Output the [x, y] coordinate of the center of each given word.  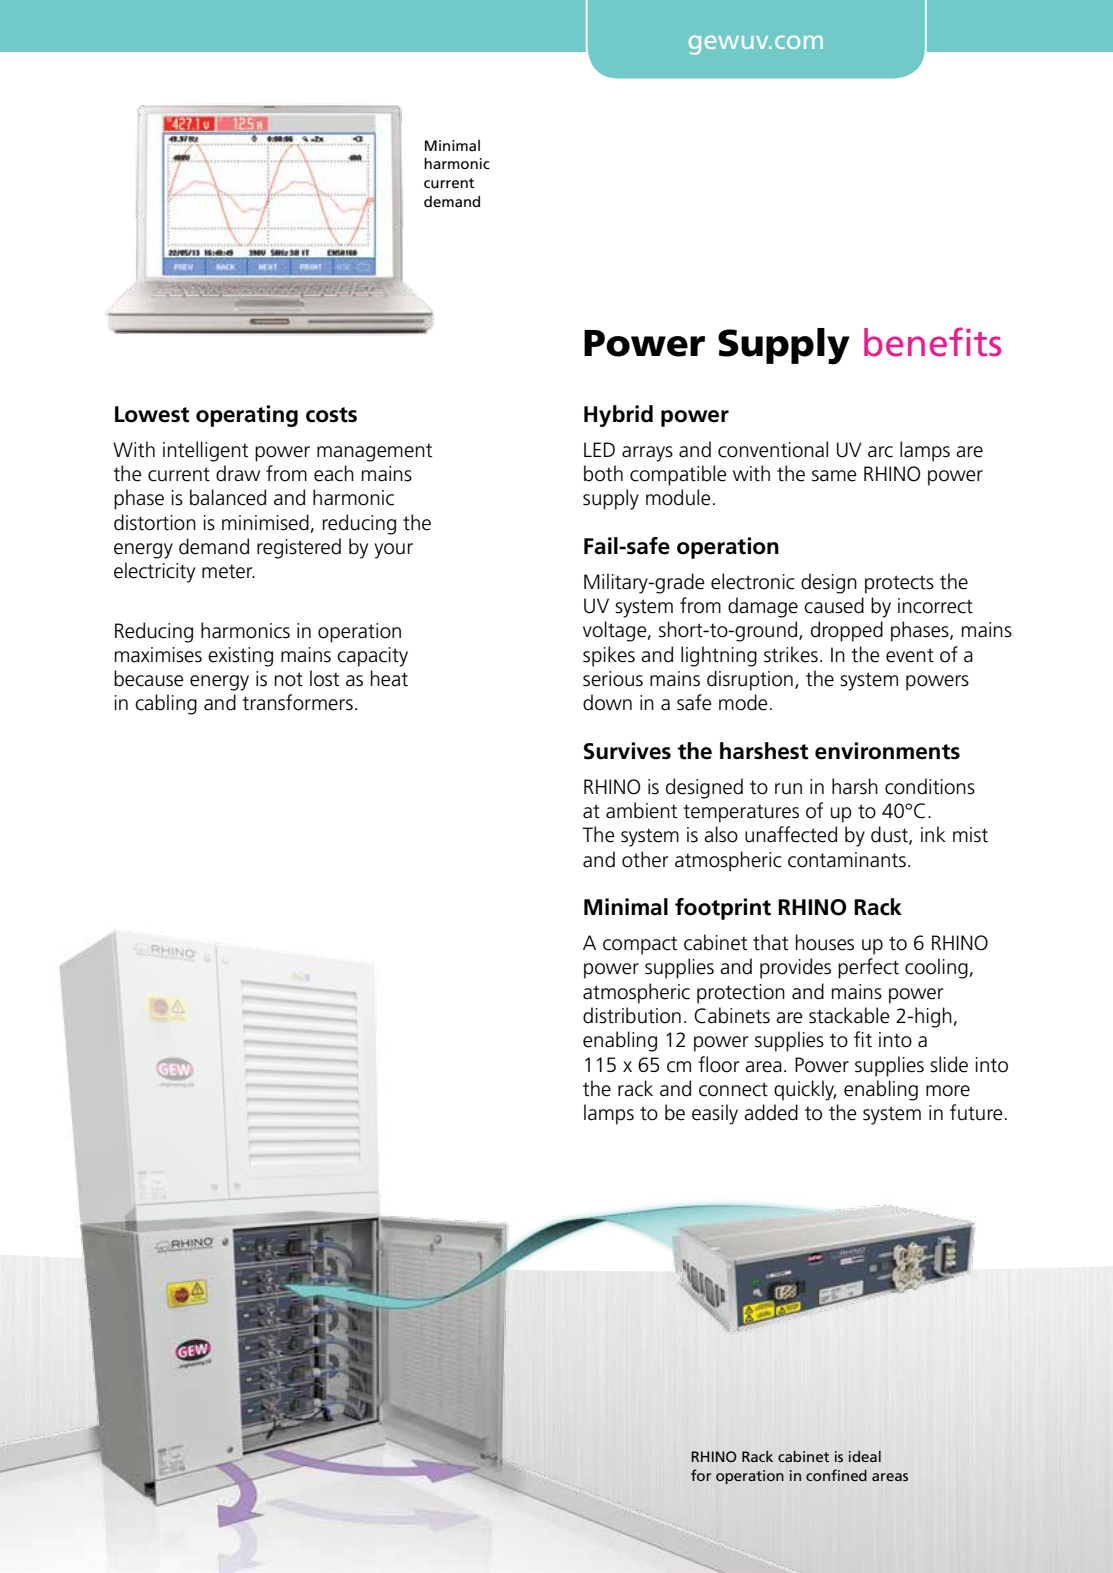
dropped [847, 631]
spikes [609, 656]
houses [825, 942]
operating [247, 416]
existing [240, 657]
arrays [647, 454]
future [976, 1112]
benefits [932, 342]
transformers [297, 702]
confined [836, 1475]
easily [715, 1114]
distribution [632, 1015]
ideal [865, 1456]
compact [640, 946]
